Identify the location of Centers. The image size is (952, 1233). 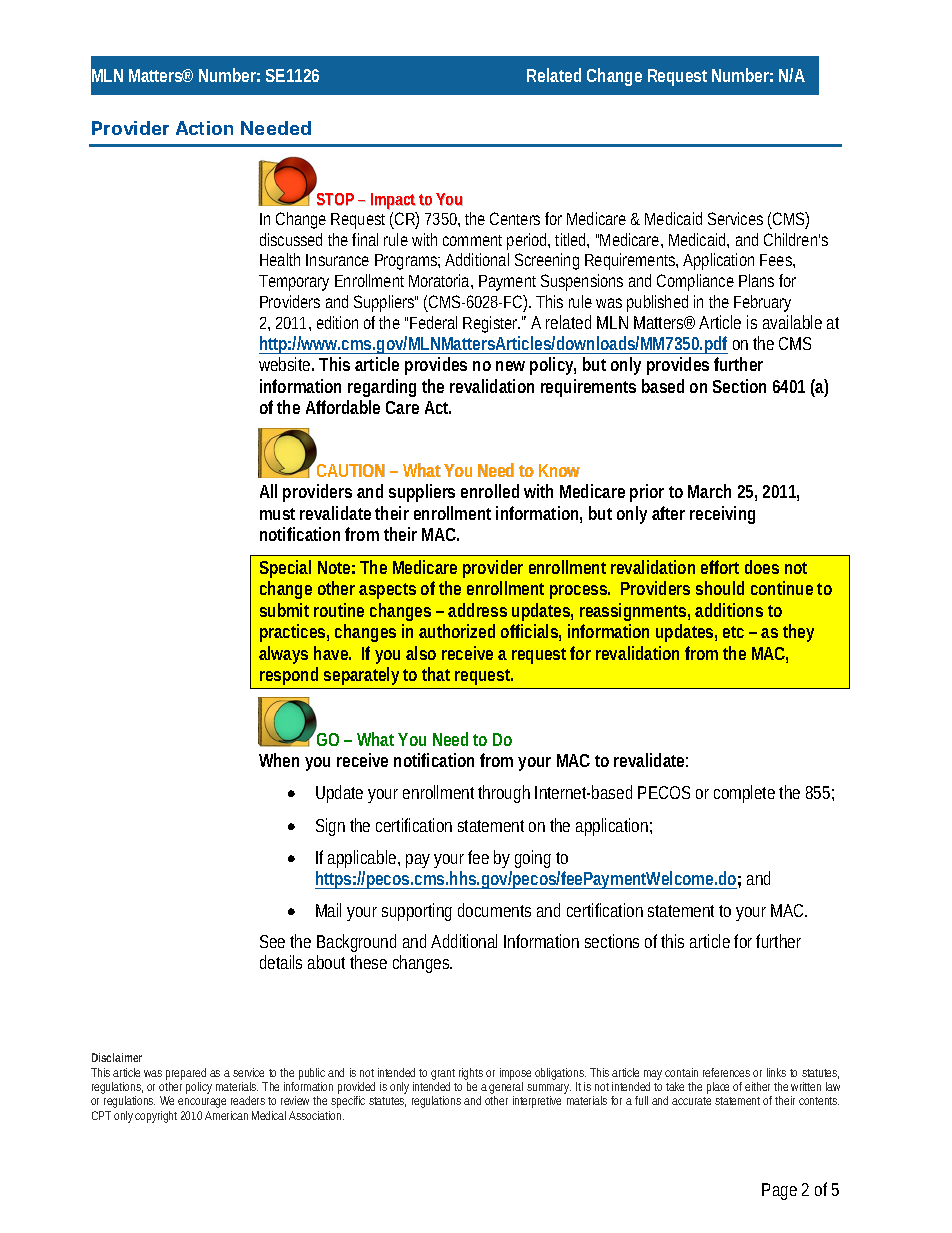
(515, 218).
